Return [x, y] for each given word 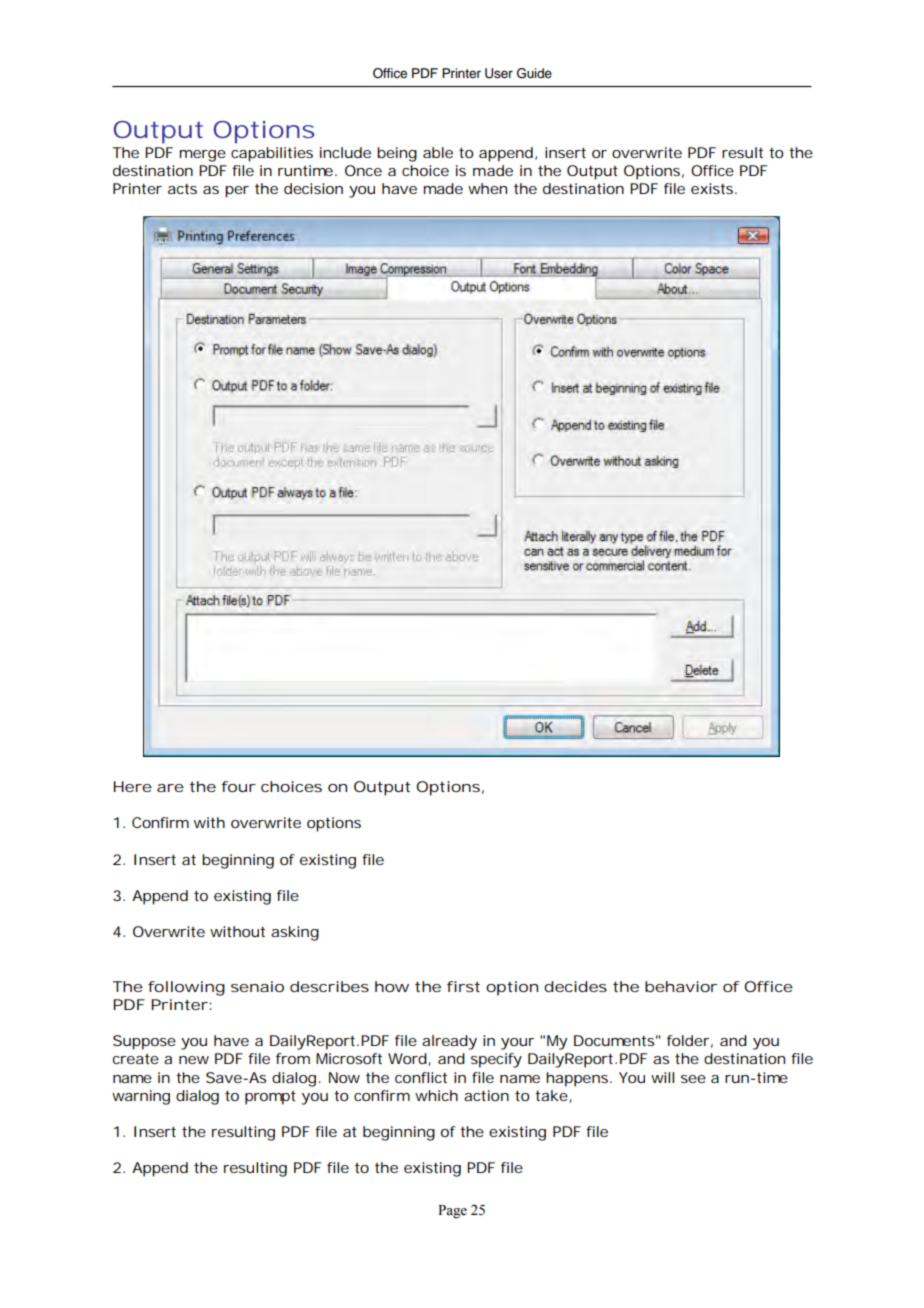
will [662, 1077]
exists [714, 188]
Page [452, 1212]
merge [202, 156]
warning [141, 1097]
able [438, 152]
